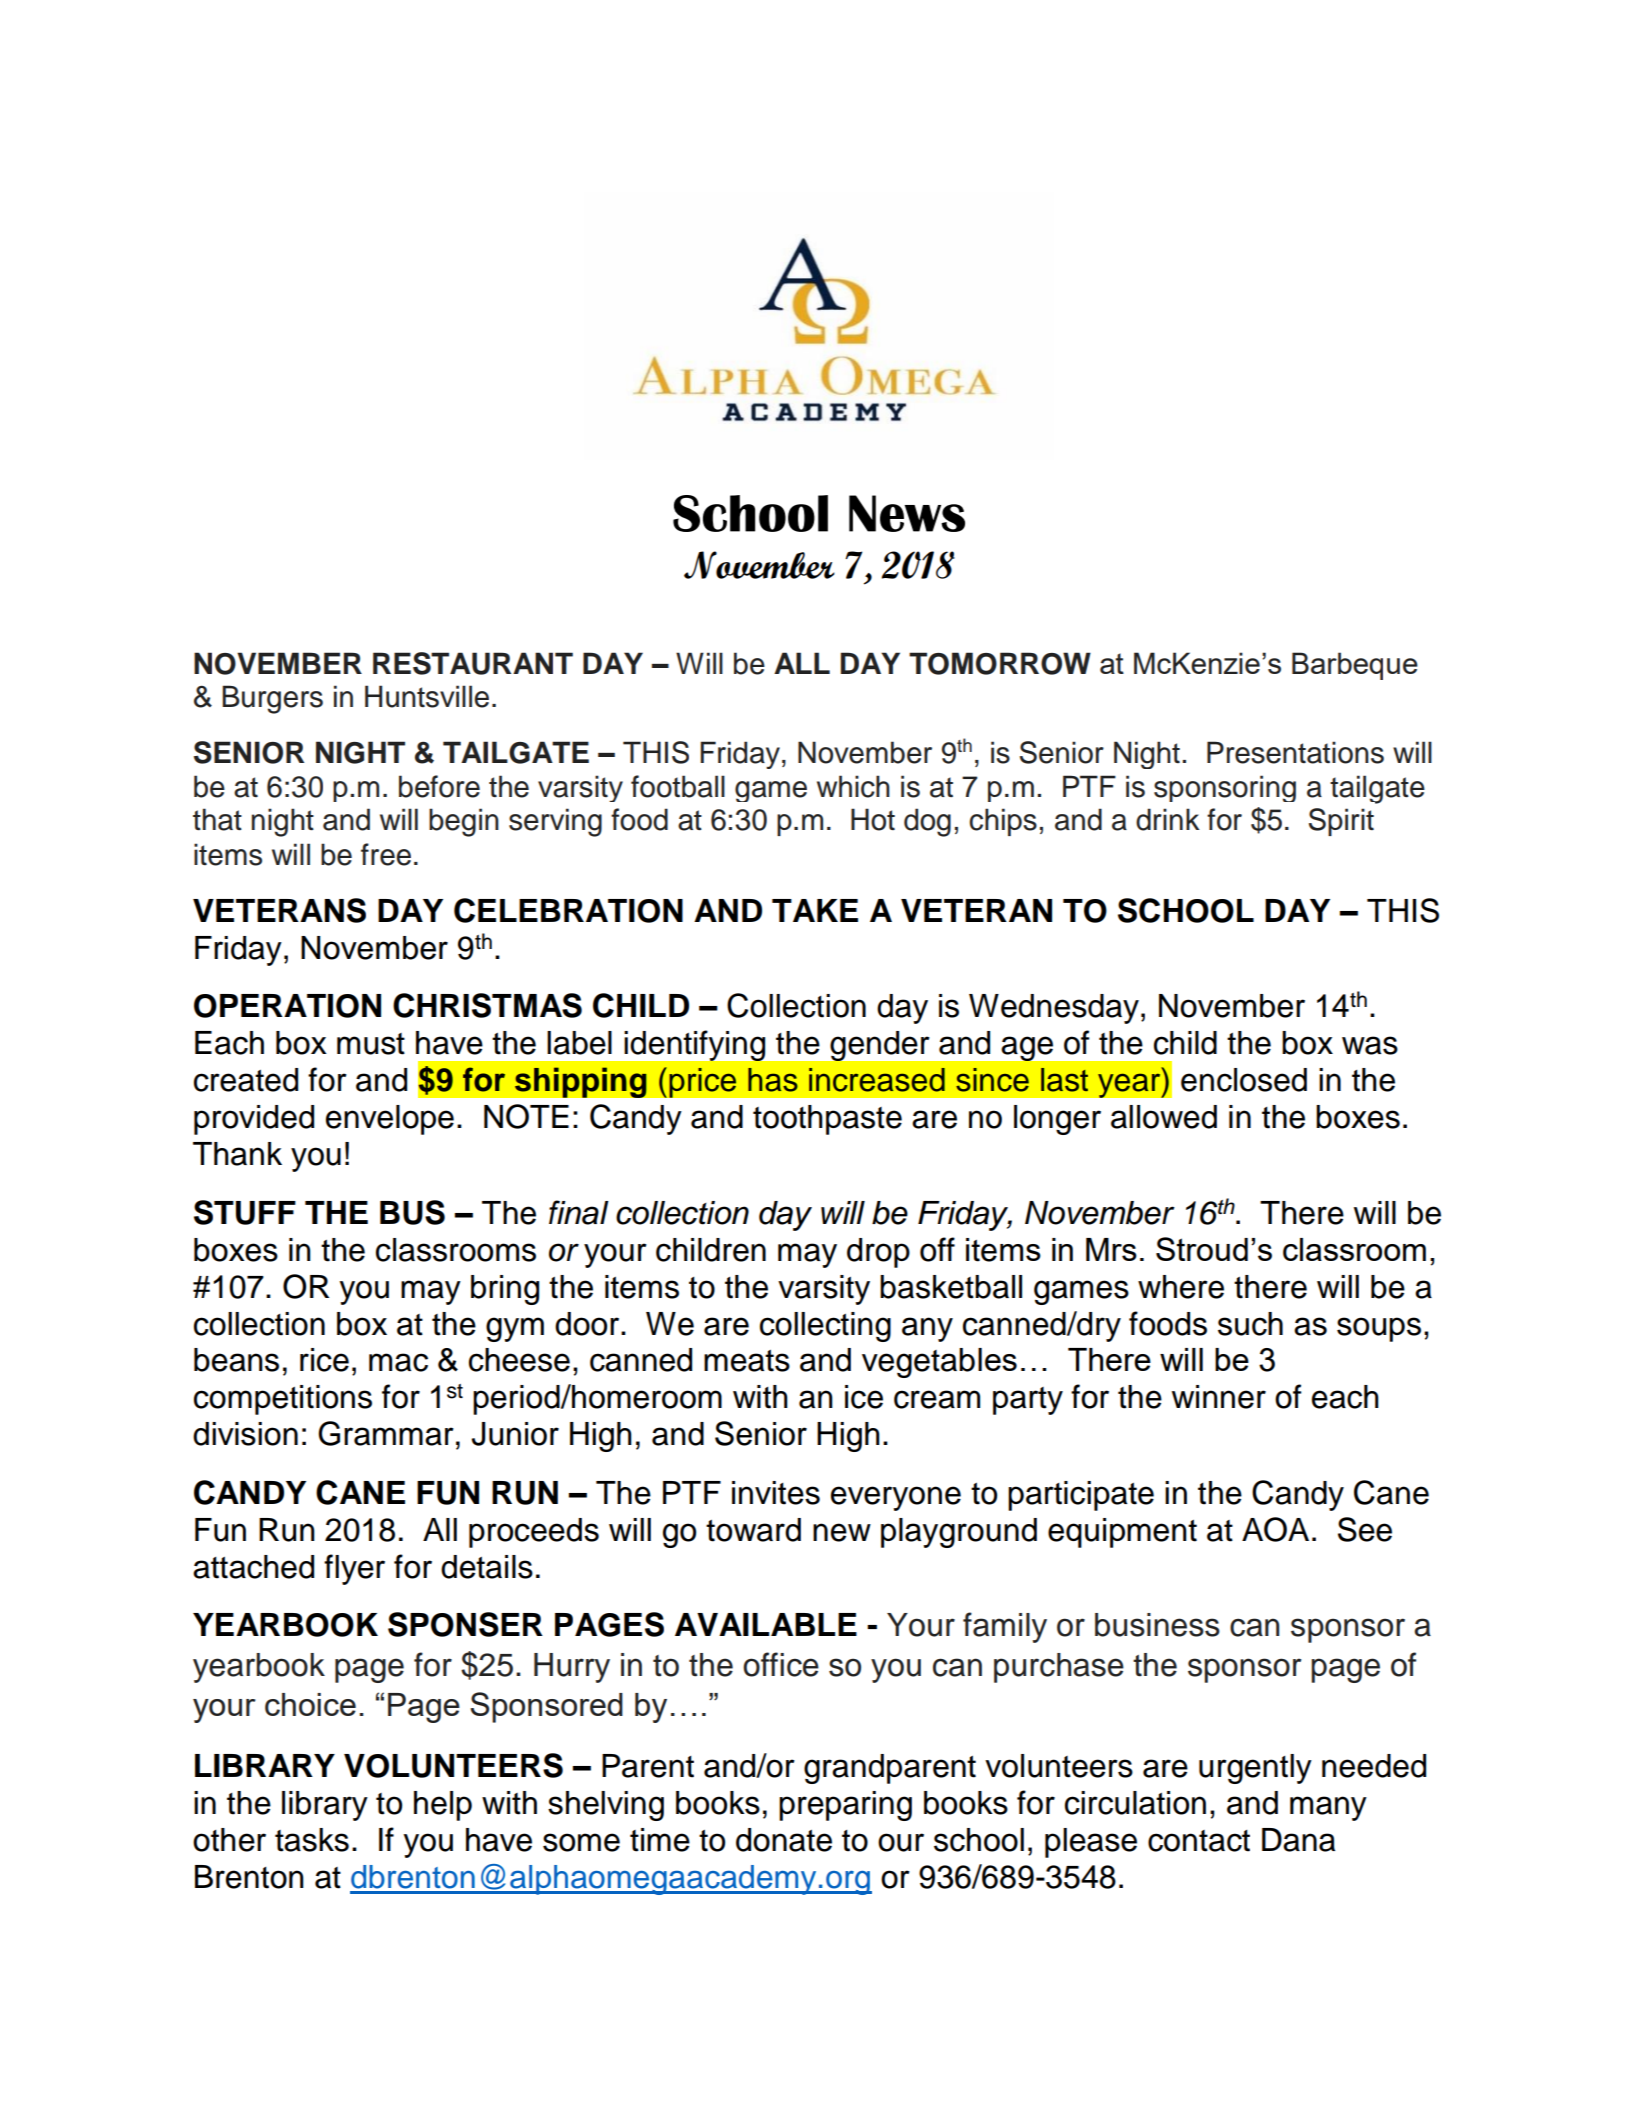 The height and width of the page is (2120, 1638). Describe the element at coordinates (1275, 1529) in the page. I see `AOA` at that location.
